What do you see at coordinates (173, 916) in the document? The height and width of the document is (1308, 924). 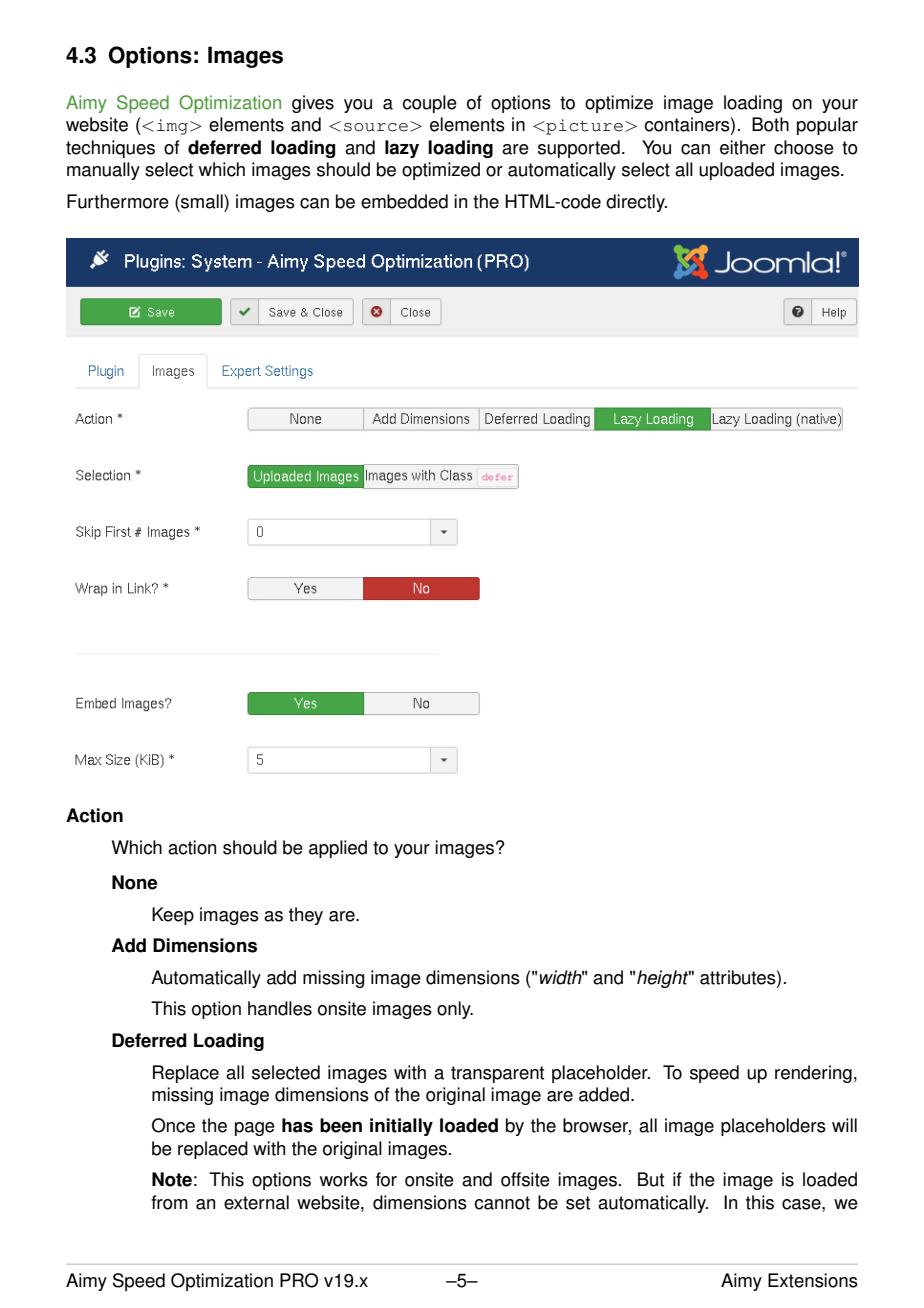 I see `Keep` at bounding box center [173, 916].
